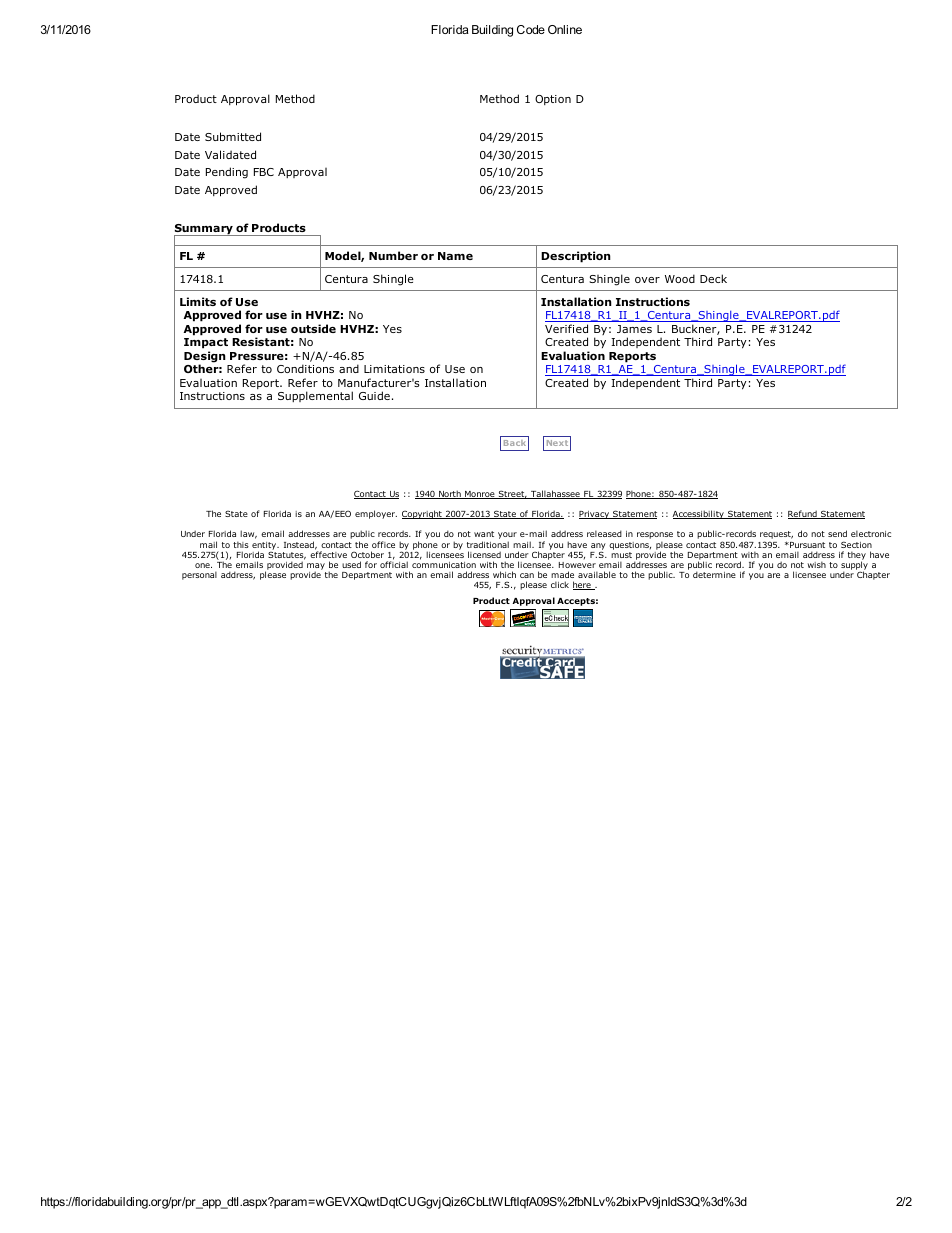 Image resolution: width=952 pixels, height=1233 pixels. What do you see at coordinates (531, 29) in the screenshot?
I see `Code` at bounding box center [531, 29].
